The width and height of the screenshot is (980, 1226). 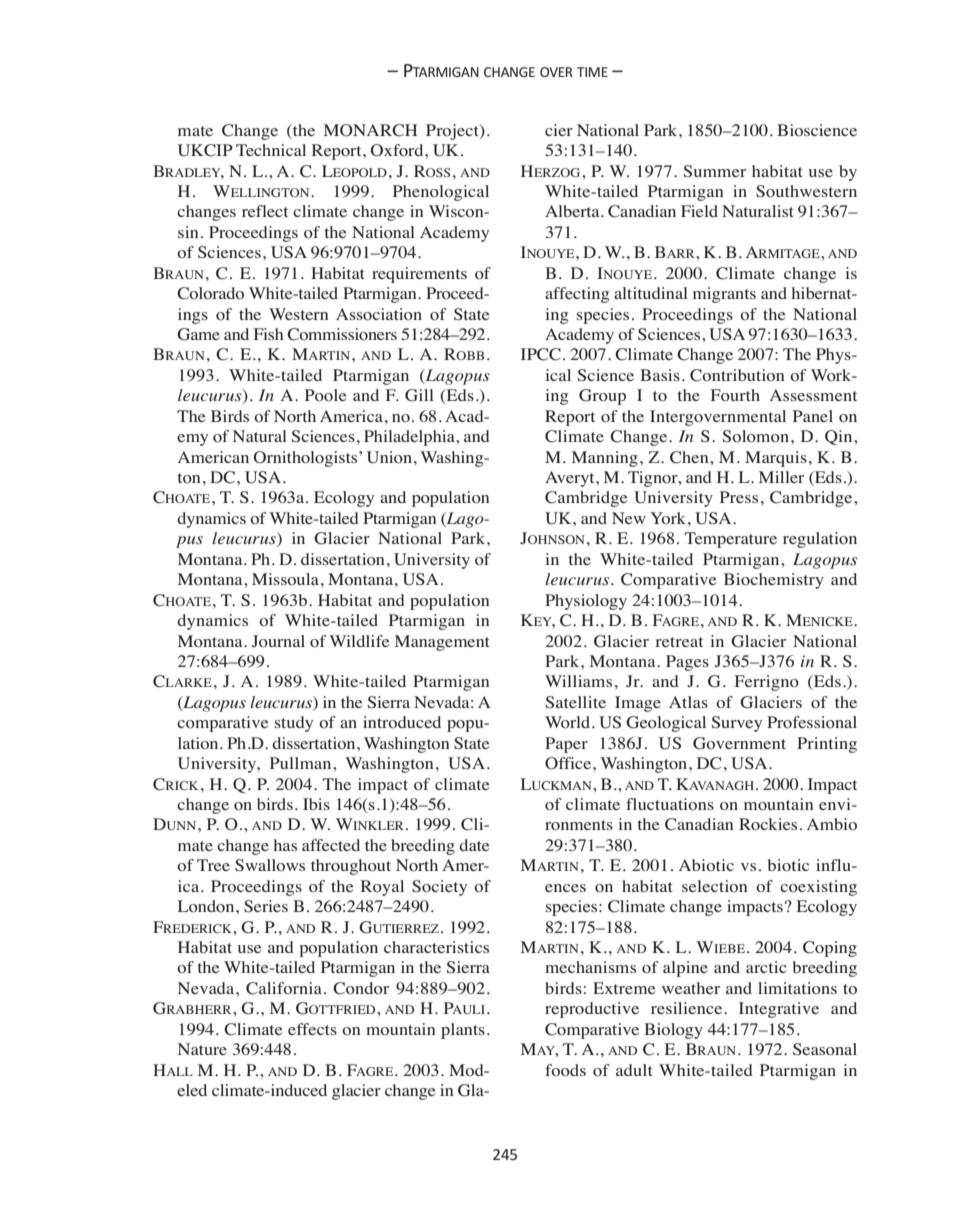 I want to click on Manning, so click(x=605, y=459).
